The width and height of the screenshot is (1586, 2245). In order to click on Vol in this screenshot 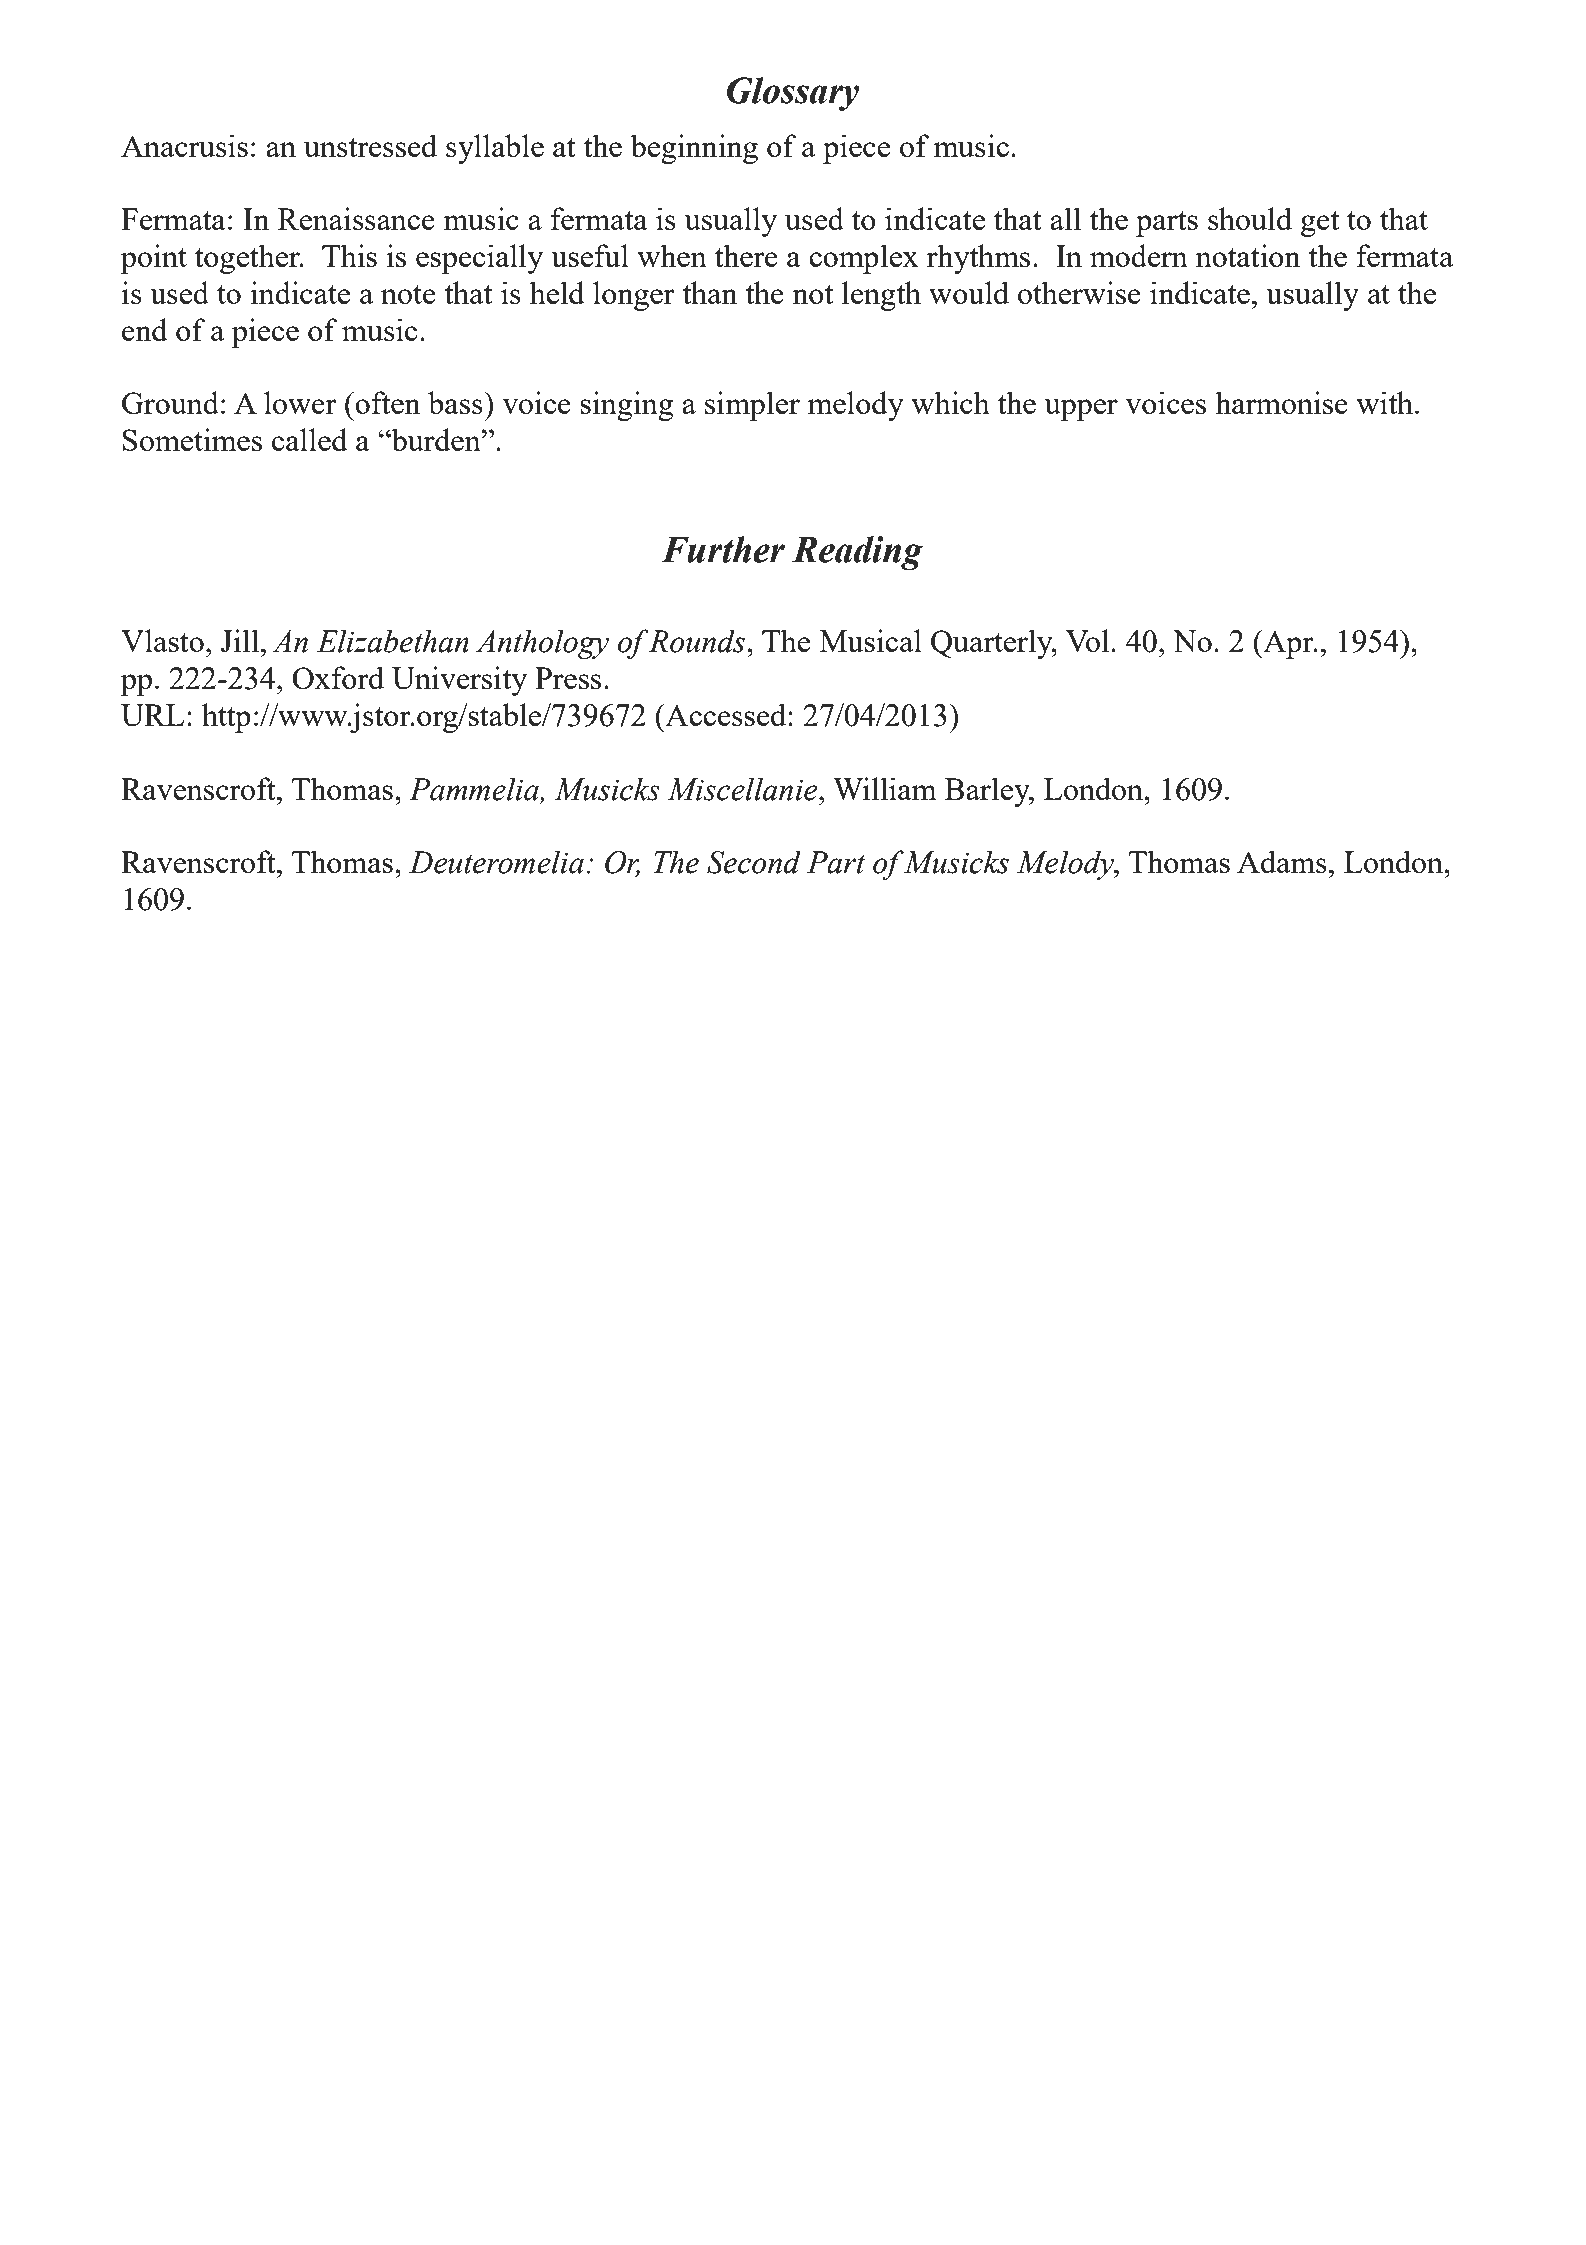, I will do `click(1088, 640)`.
